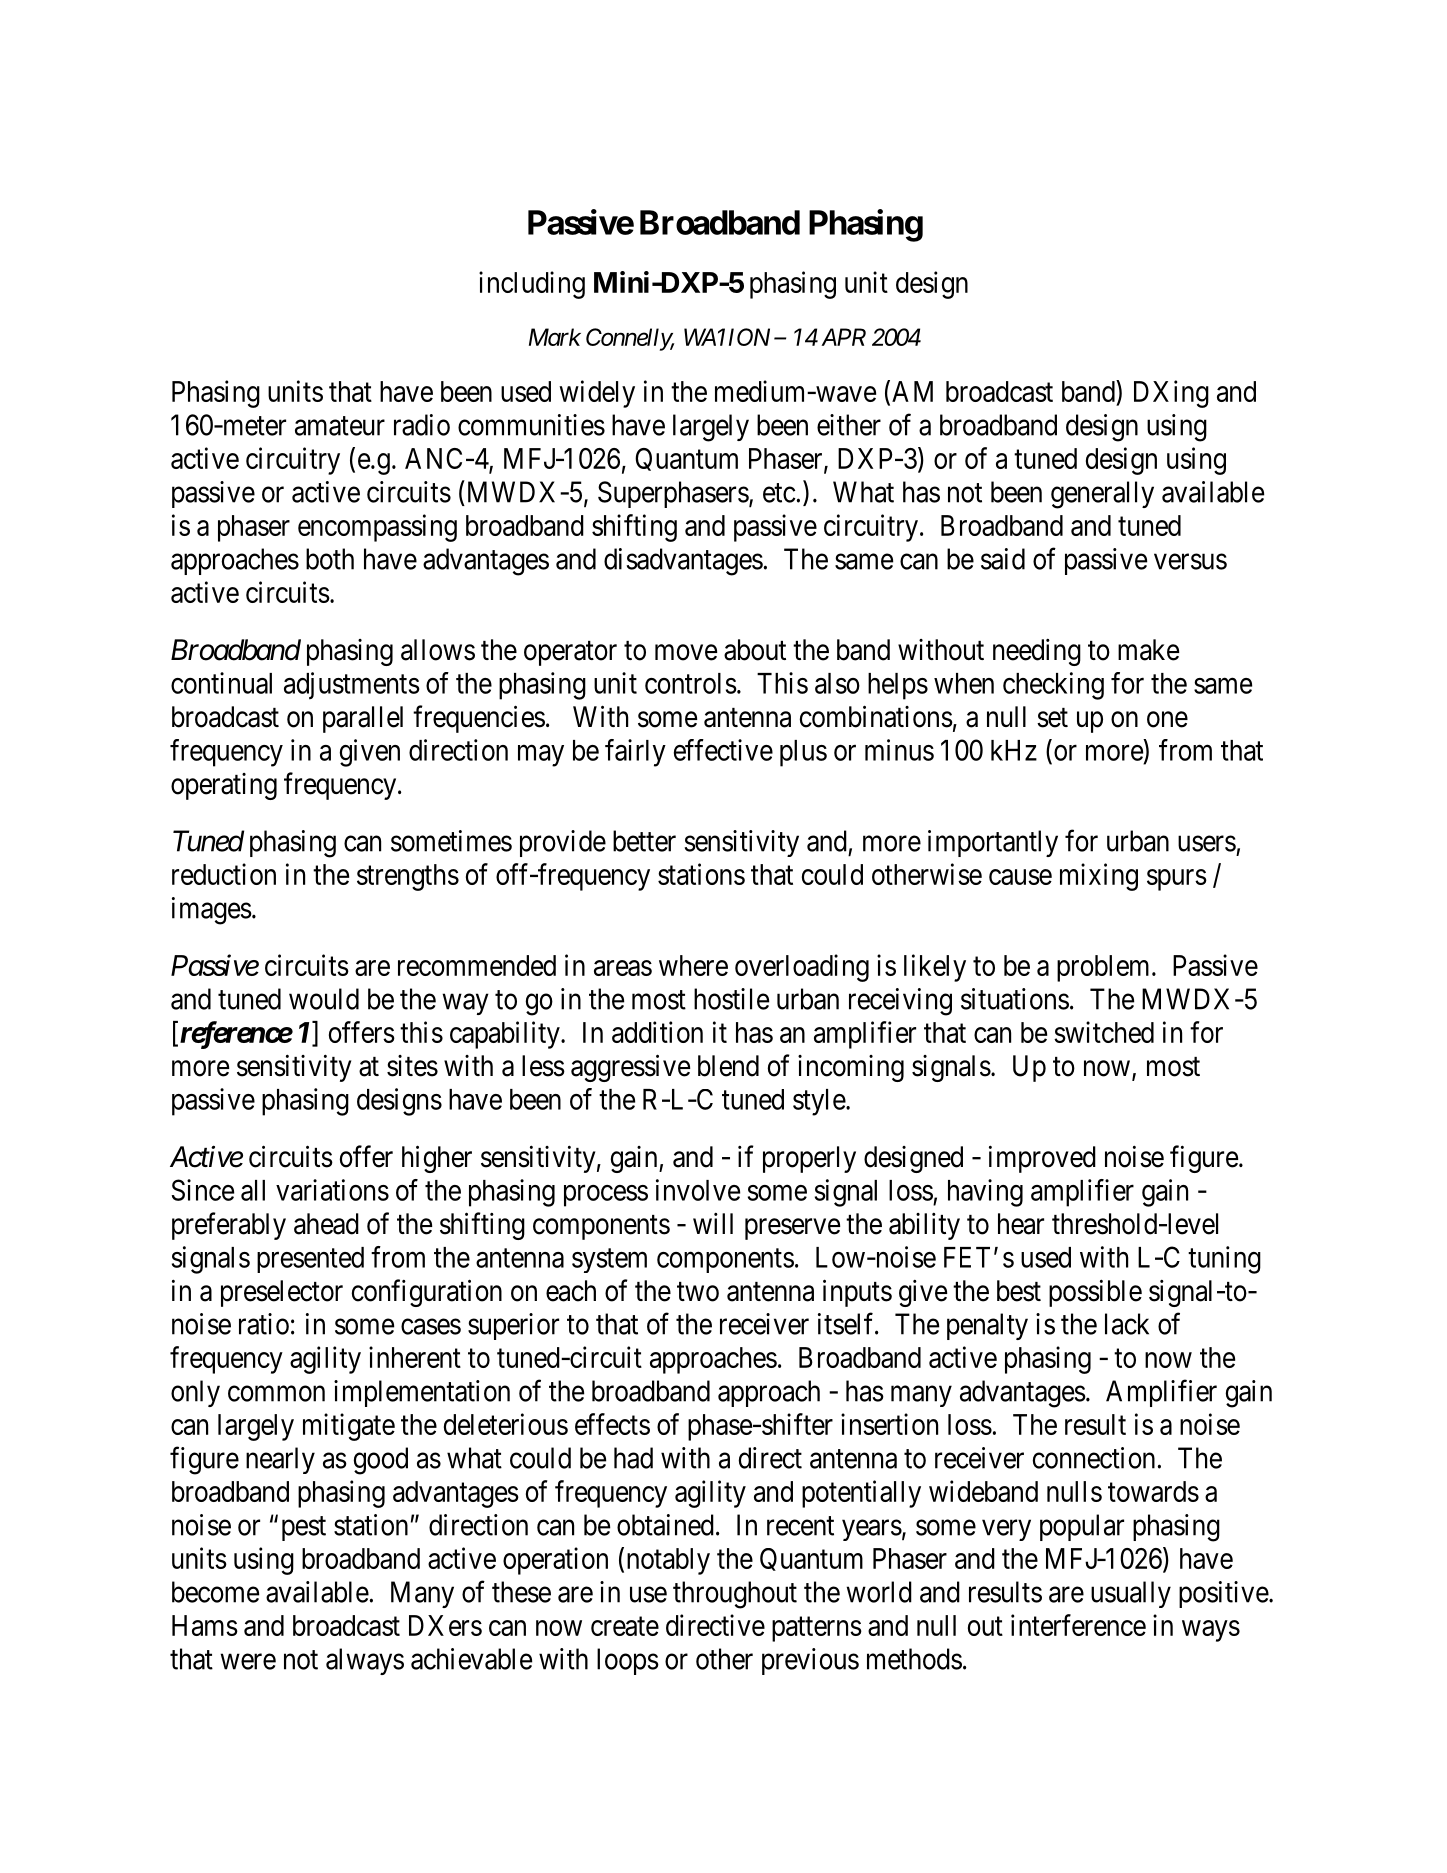  I want to click on involve, so click(698, 1190).
